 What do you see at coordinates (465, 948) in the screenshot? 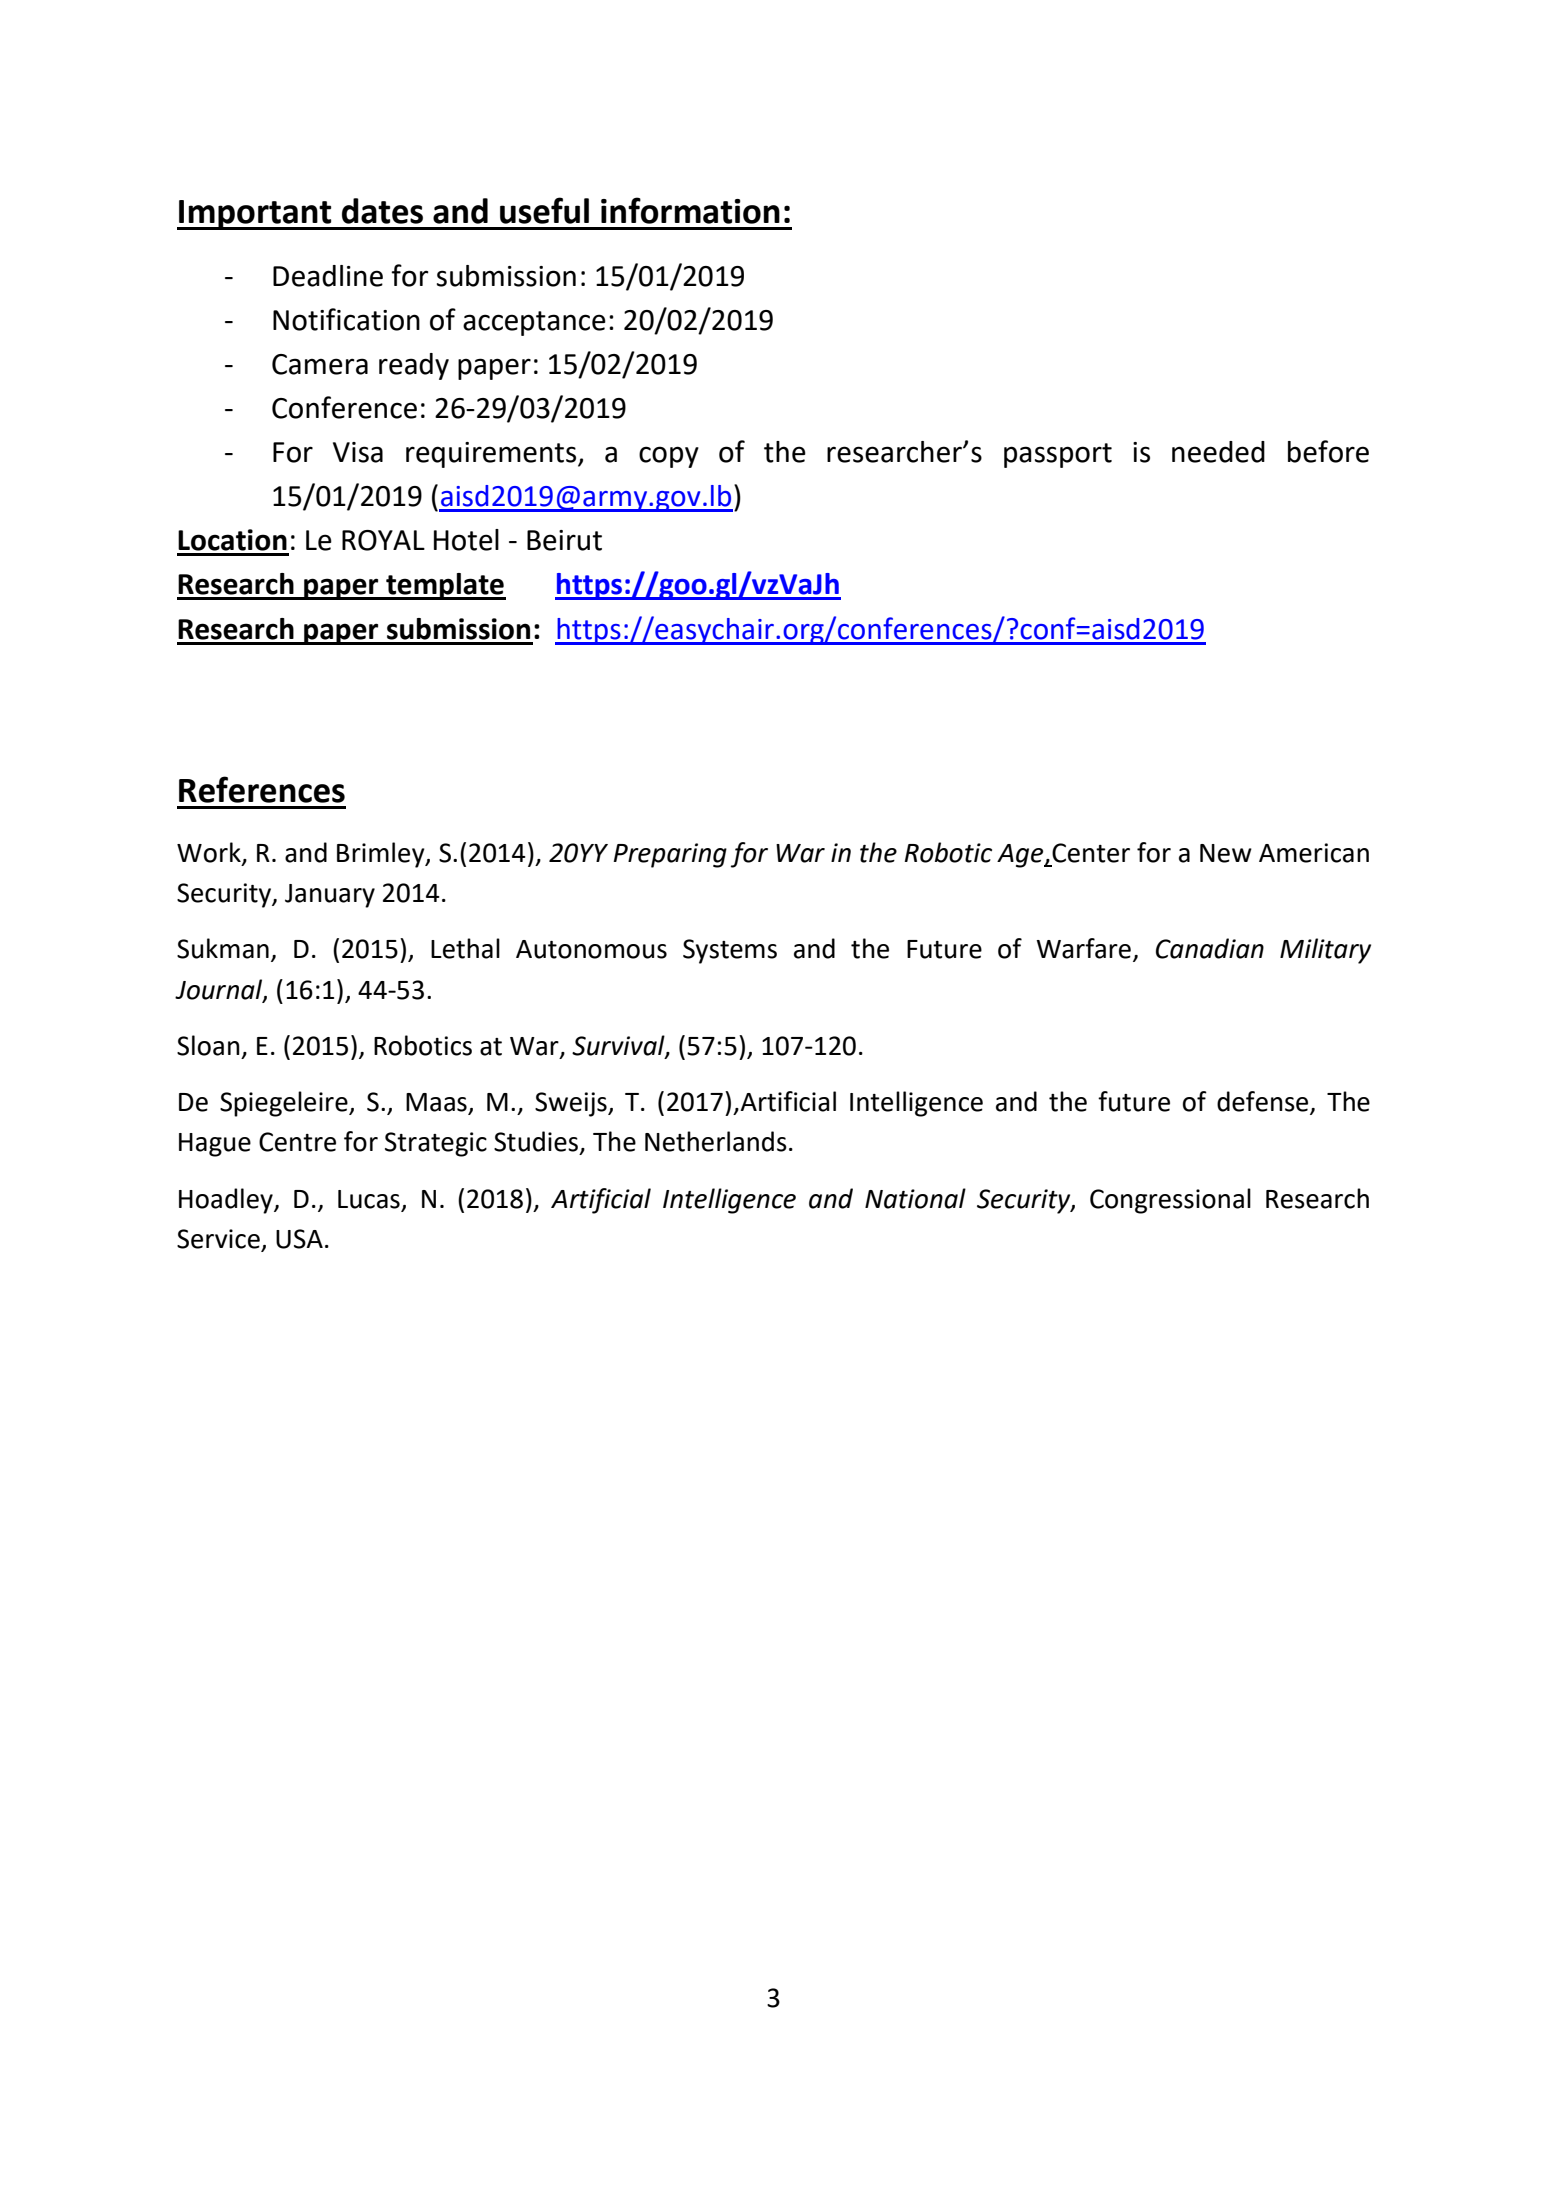
I see `Lethal` at bounding box center [465, 948].
